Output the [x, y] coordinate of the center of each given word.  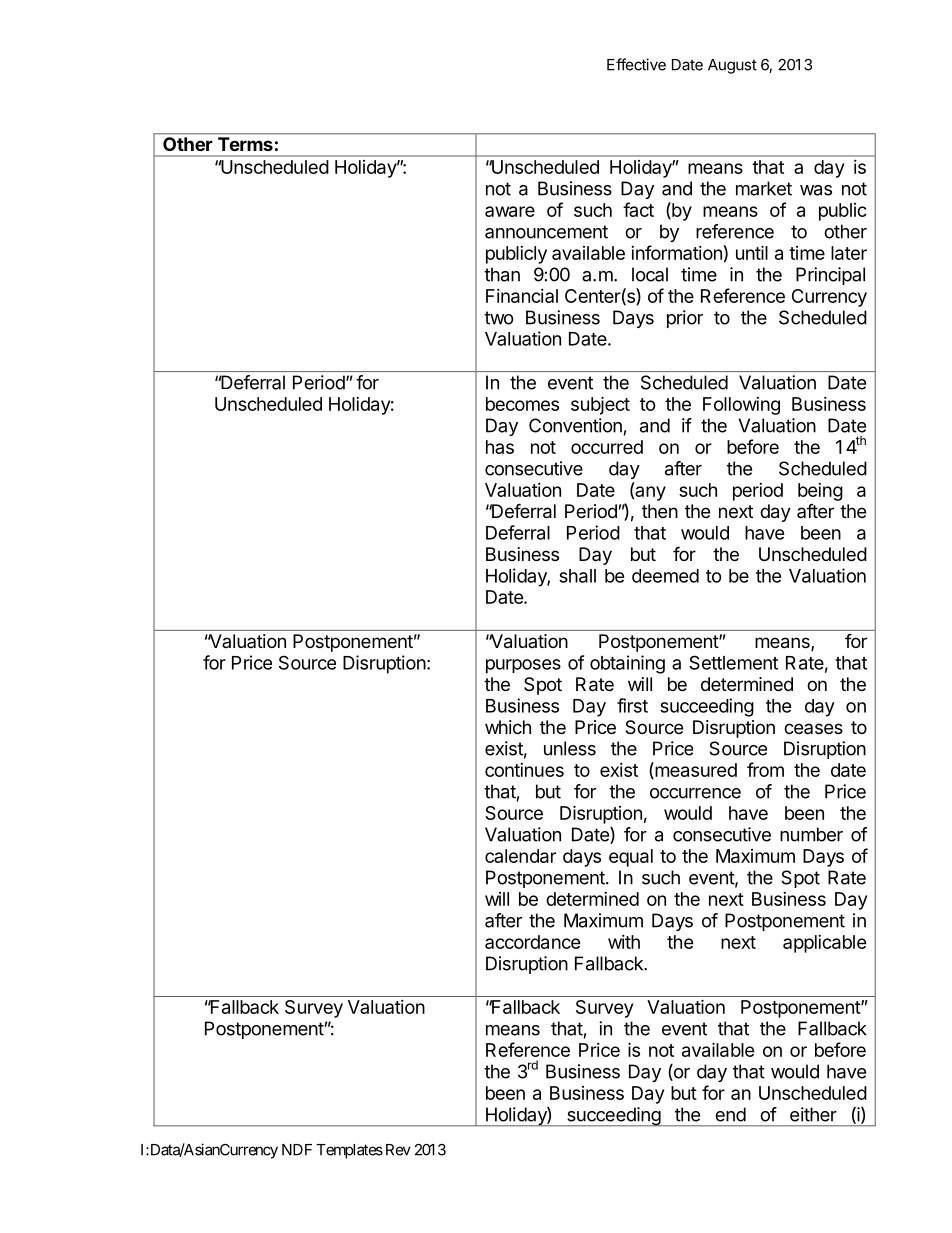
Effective [636, 64]
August [732, 66]
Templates [349, 1151]
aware [510, 211]
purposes [523, 666]
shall [577, 576]
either [813, 1114]
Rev [398, 1150]
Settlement [733, 662]
